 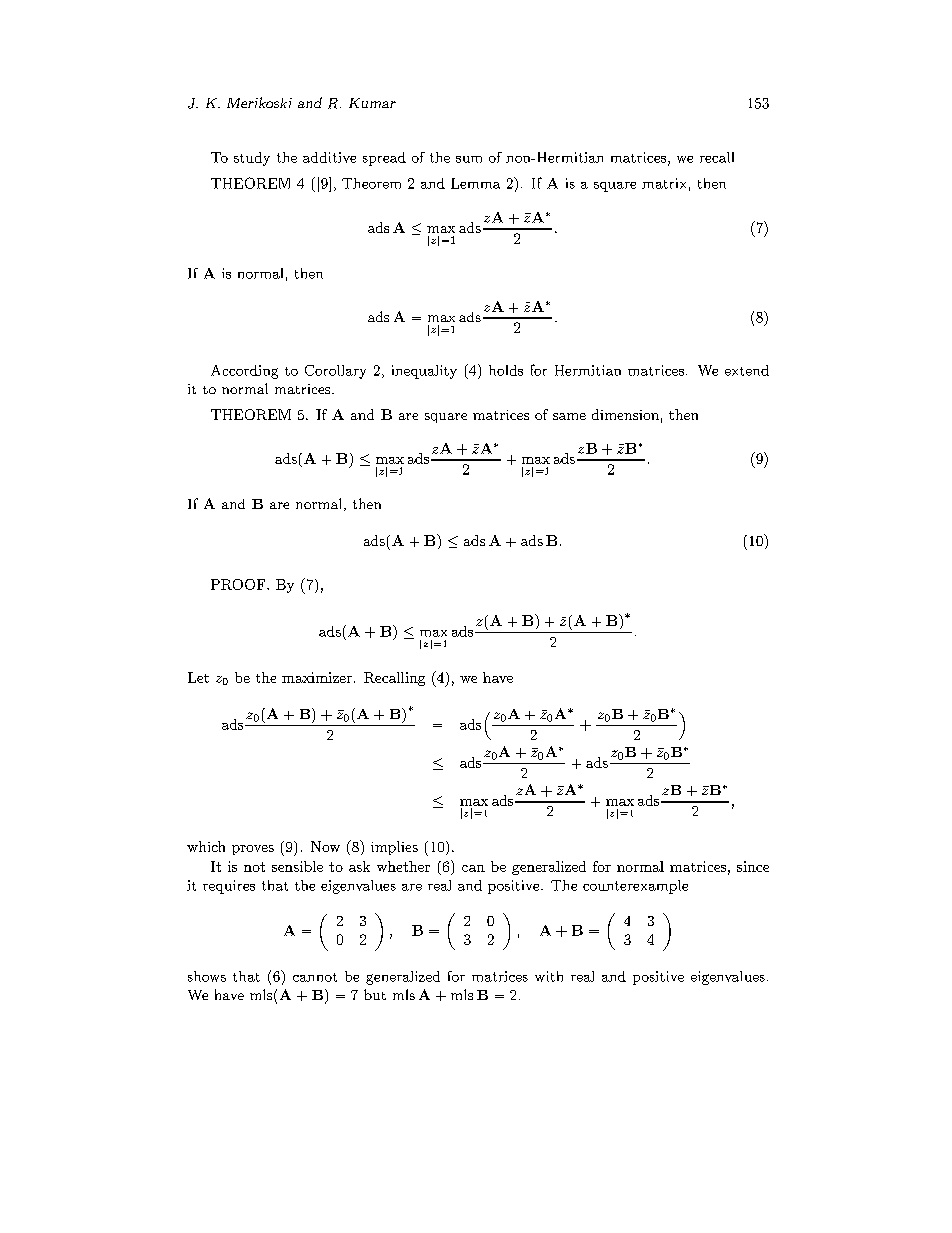 I want to click on Lemma, so click(x=475, y=183).
